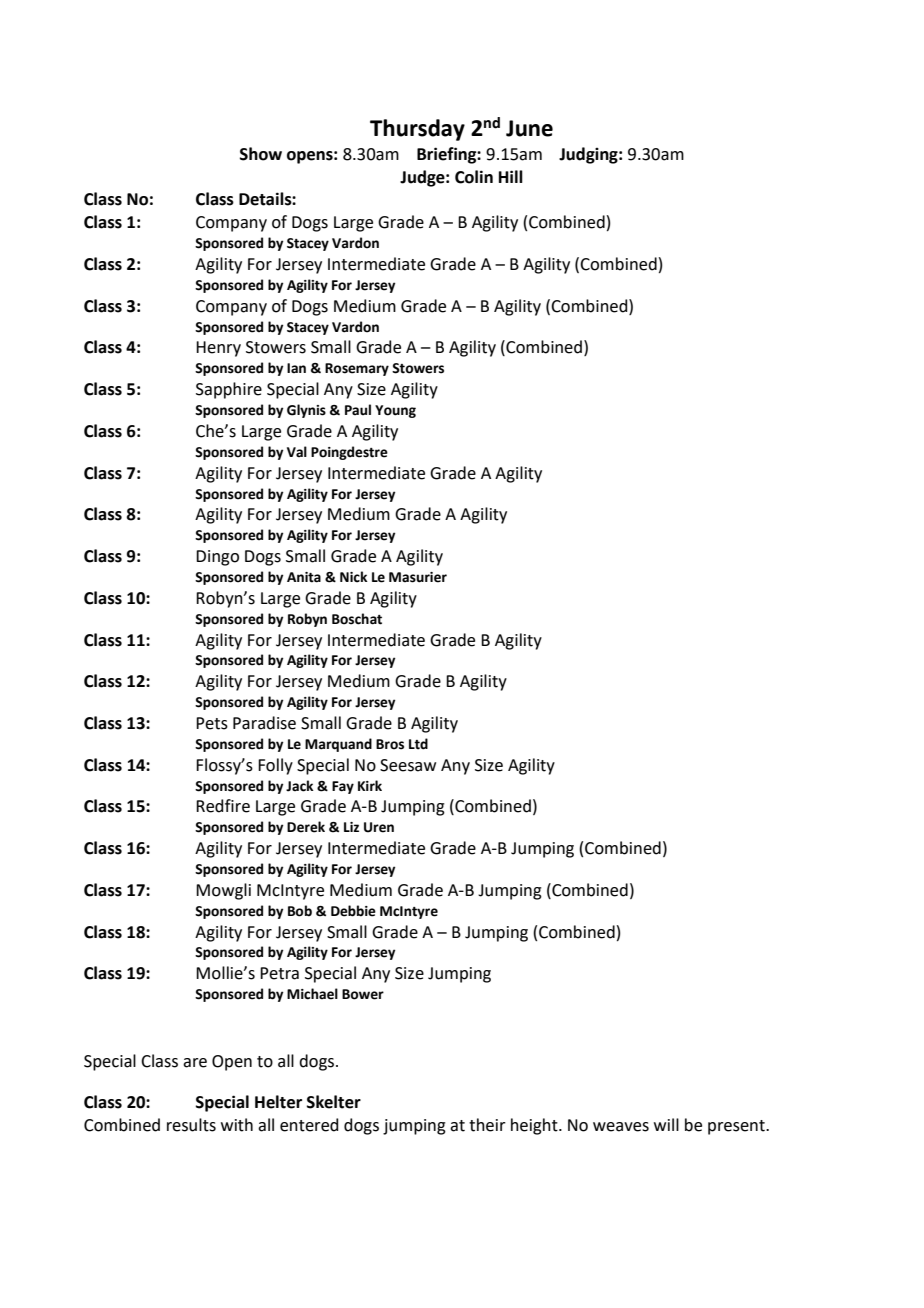 This document has width=924, height=1308. Describe the element at coordinates (418, 744) in the document. I see `Ltd` at that location.
